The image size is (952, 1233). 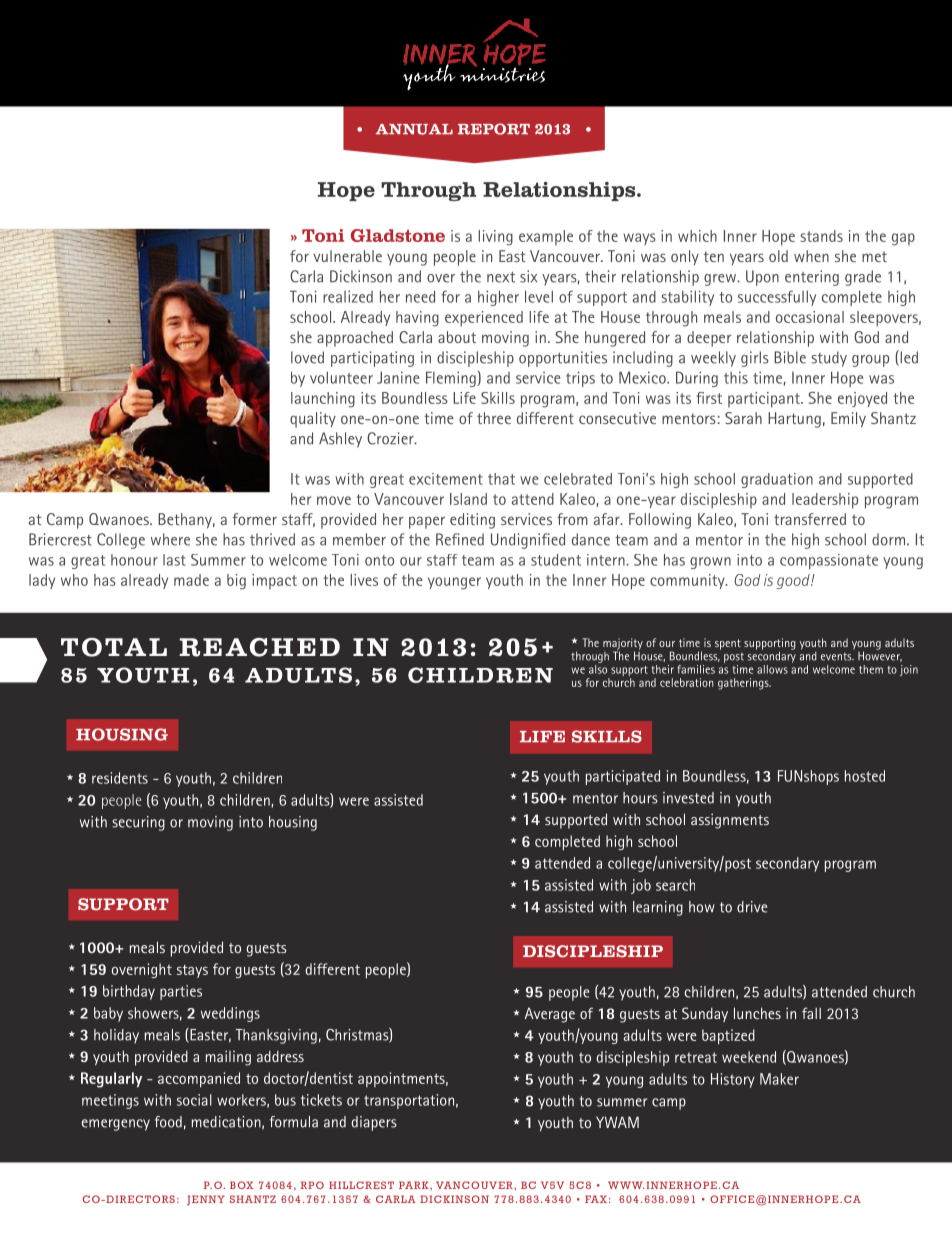 What do you see at coordinates (494, 129) in the screenshot?
I see `REPORT` at bounding box center [494, 129].
